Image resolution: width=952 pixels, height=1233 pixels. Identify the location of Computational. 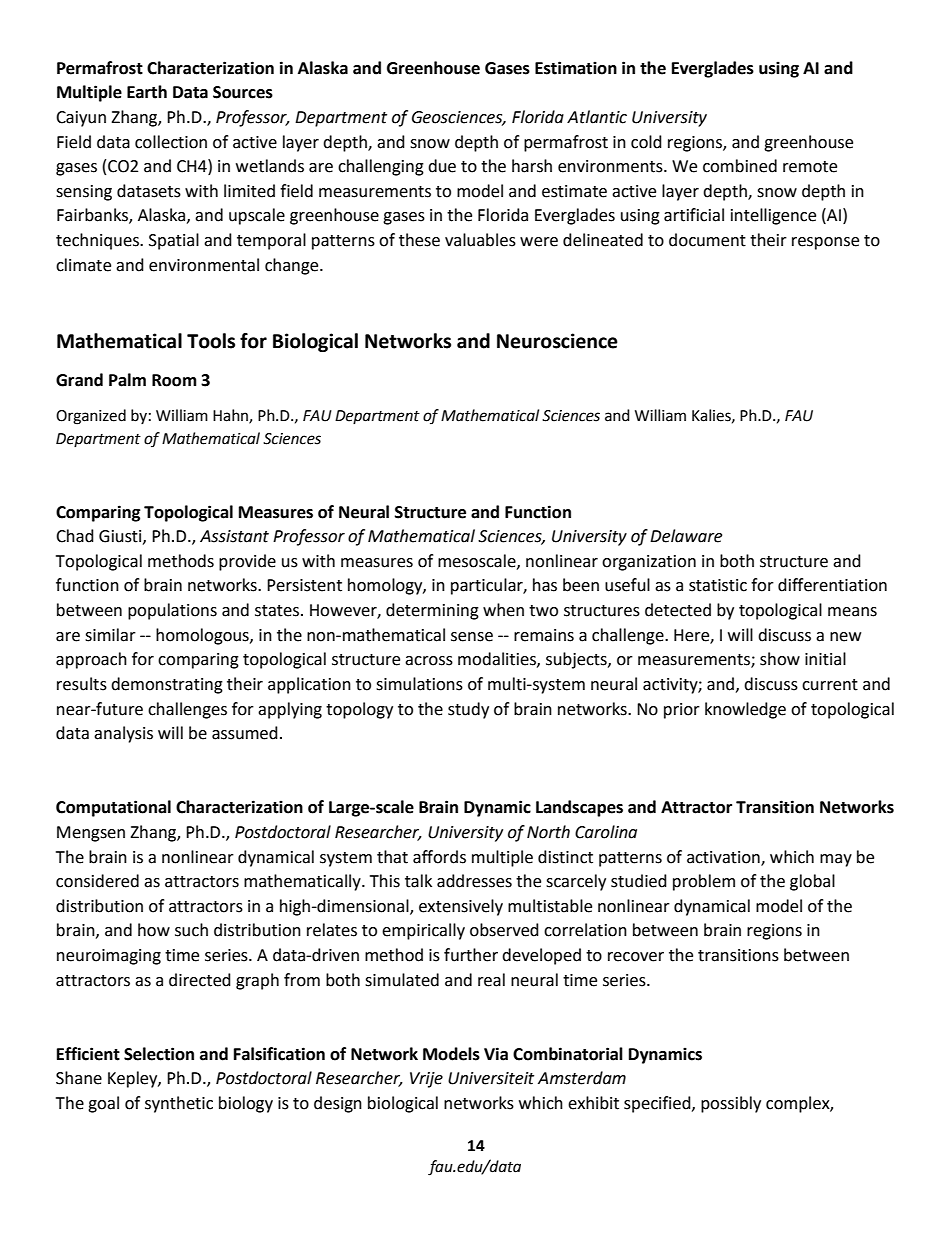
(113, 808).
